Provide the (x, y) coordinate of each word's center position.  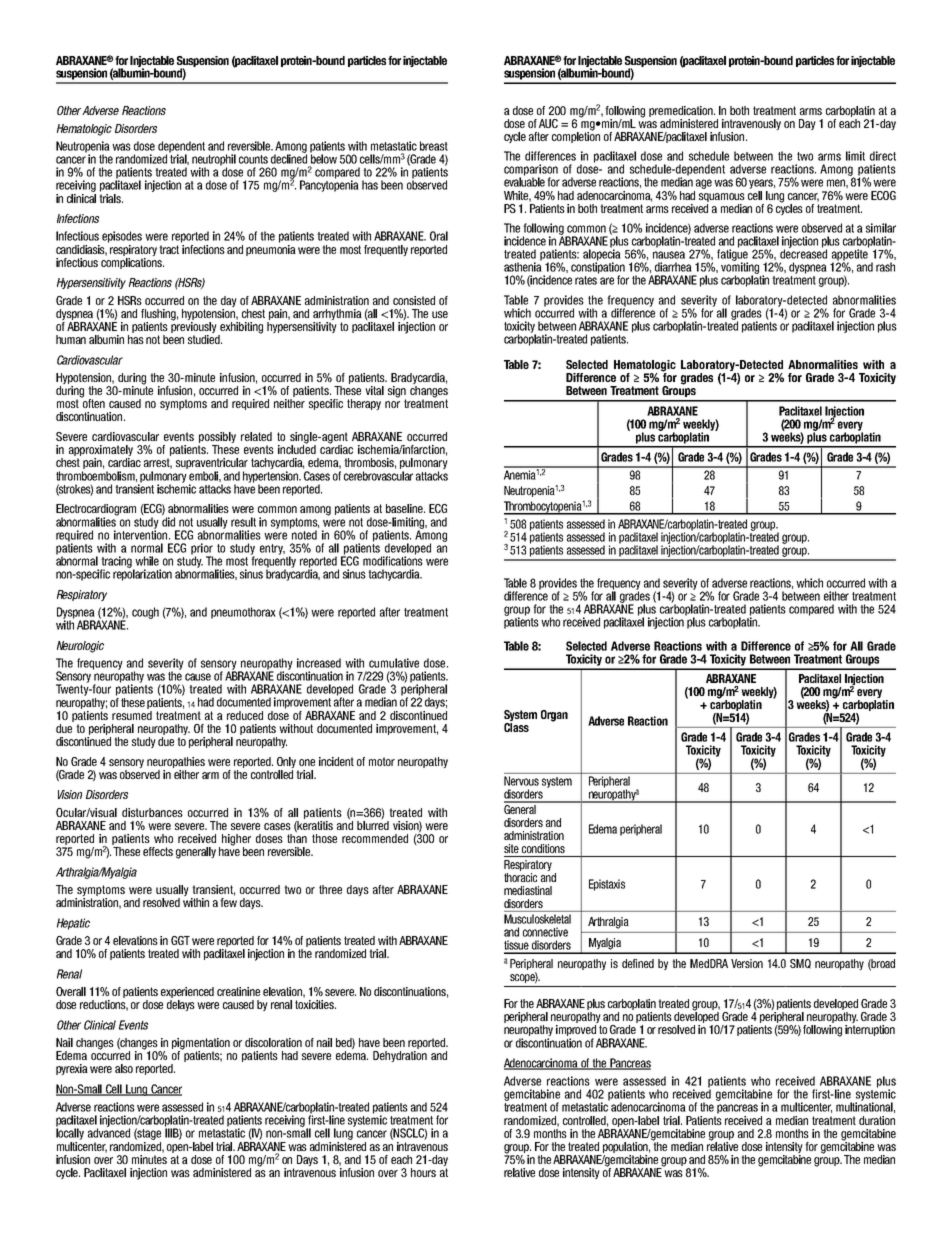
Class (516, 727)
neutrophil (214, 161)
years (762, 184)
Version (747, 963)
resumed (132, 714)
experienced (187, 994)
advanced (109, 1132)
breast (434, 146)
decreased (803, 253)
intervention (142, 534)
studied (205, 339)
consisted (414, 300)
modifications (393, 560)
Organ (554, 716)
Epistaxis (607, 885)
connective (545, 932)
